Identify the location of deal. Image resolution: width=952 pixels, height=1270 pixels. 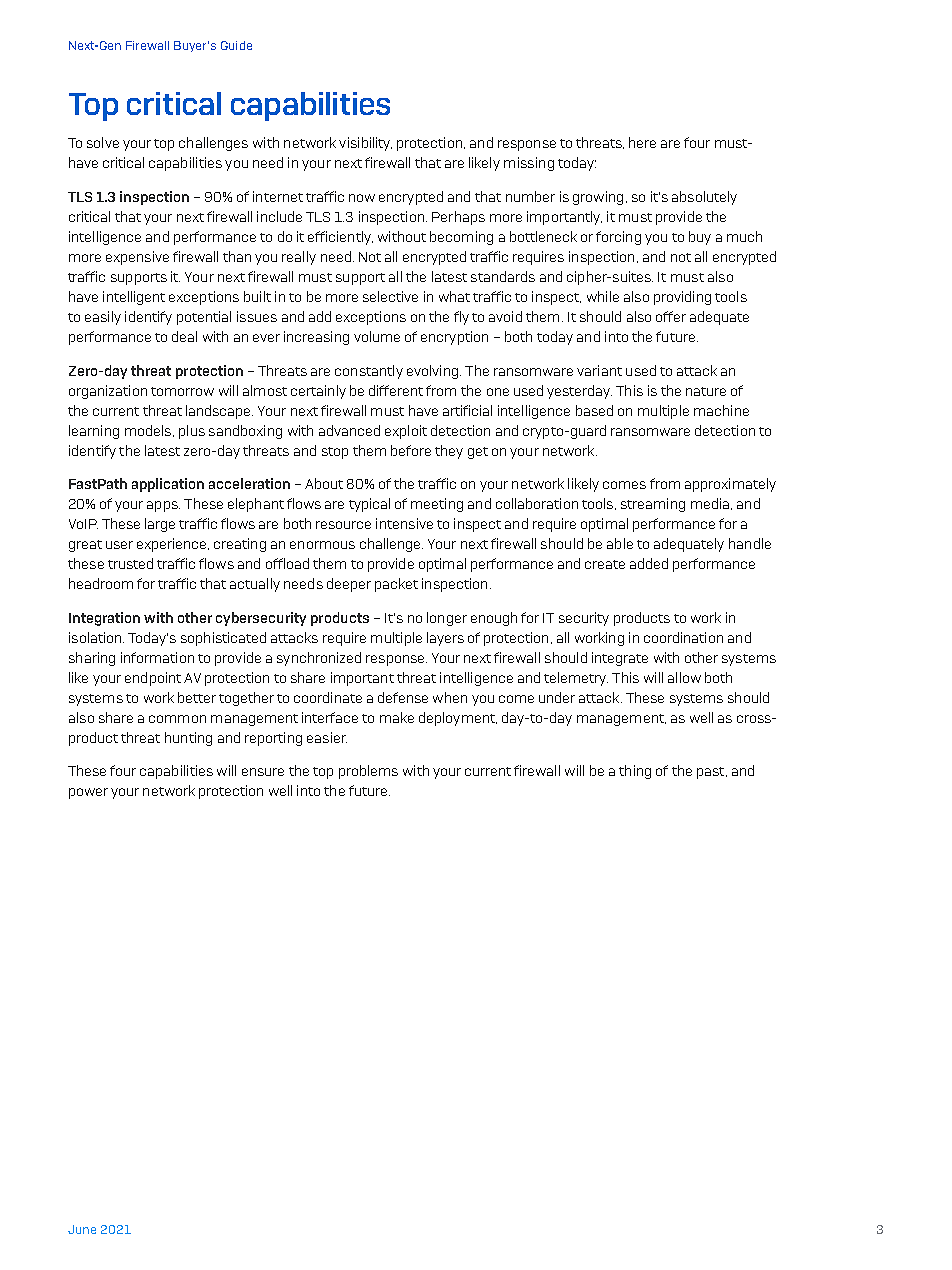
(184, 336).
